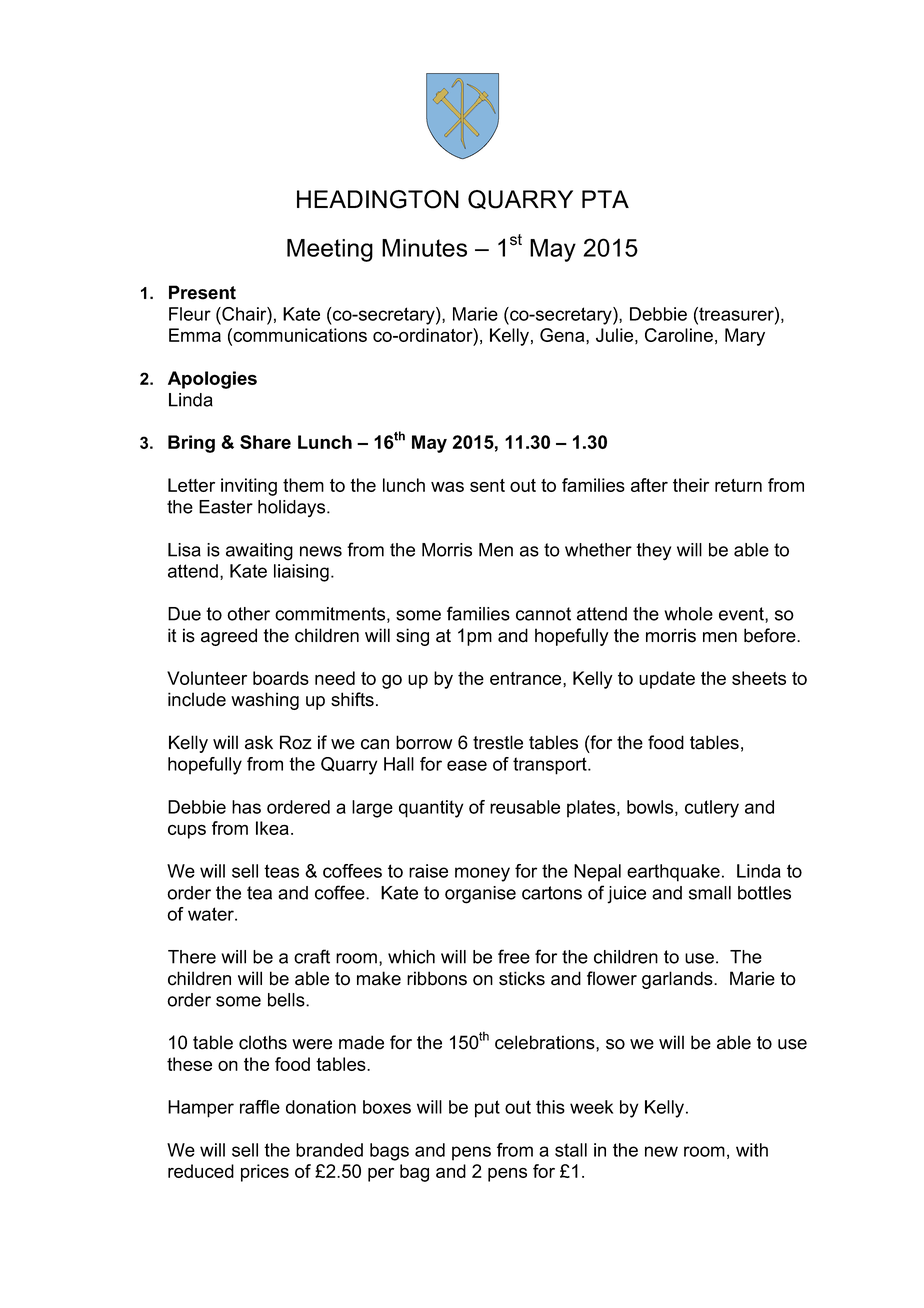  What do you see at coordinates (654, 552) in the image?
I see `they` at bounding box center [654, 552].
